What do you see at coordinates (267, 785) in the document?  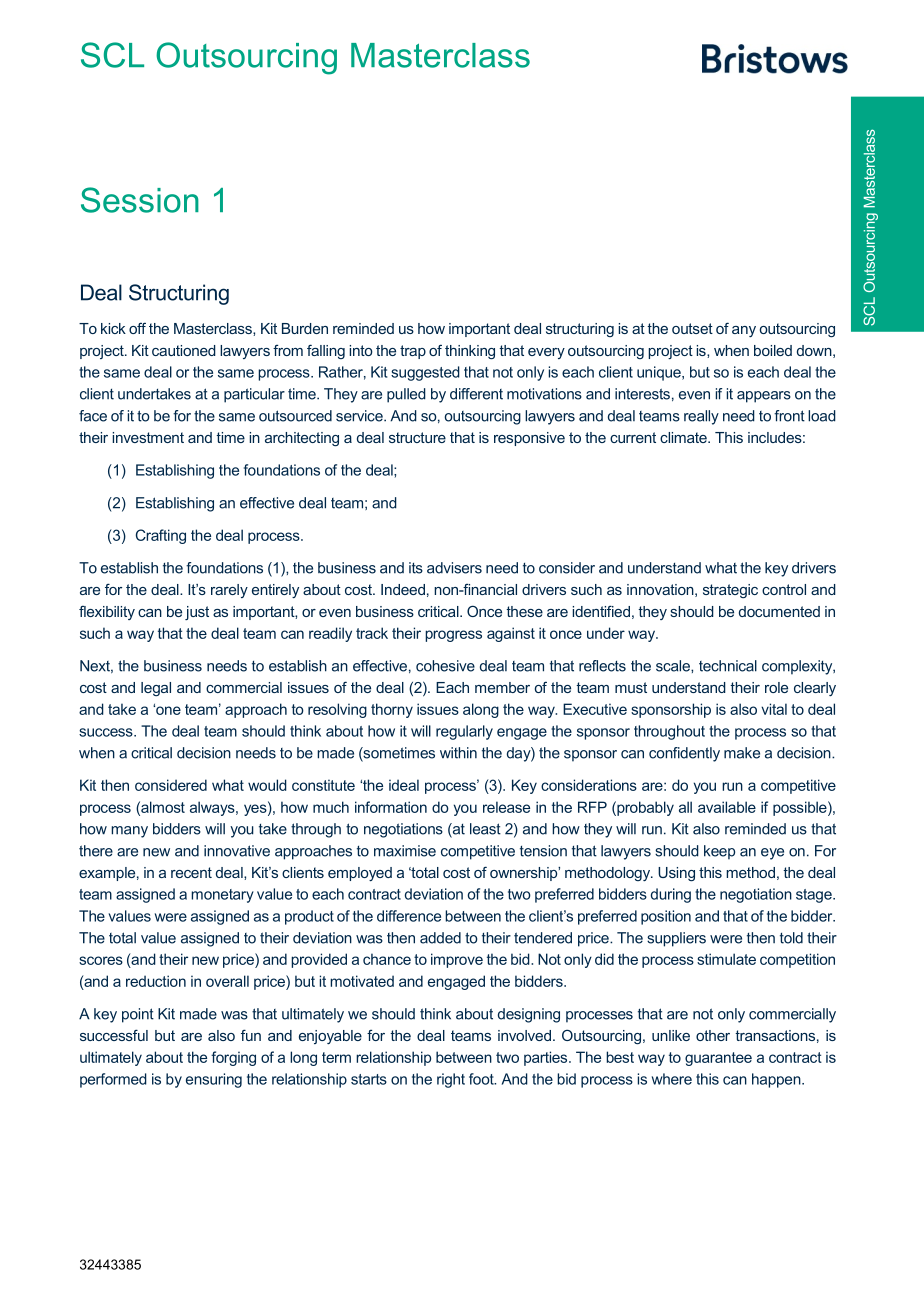 I see `would` at bounding box center [267, 785].
